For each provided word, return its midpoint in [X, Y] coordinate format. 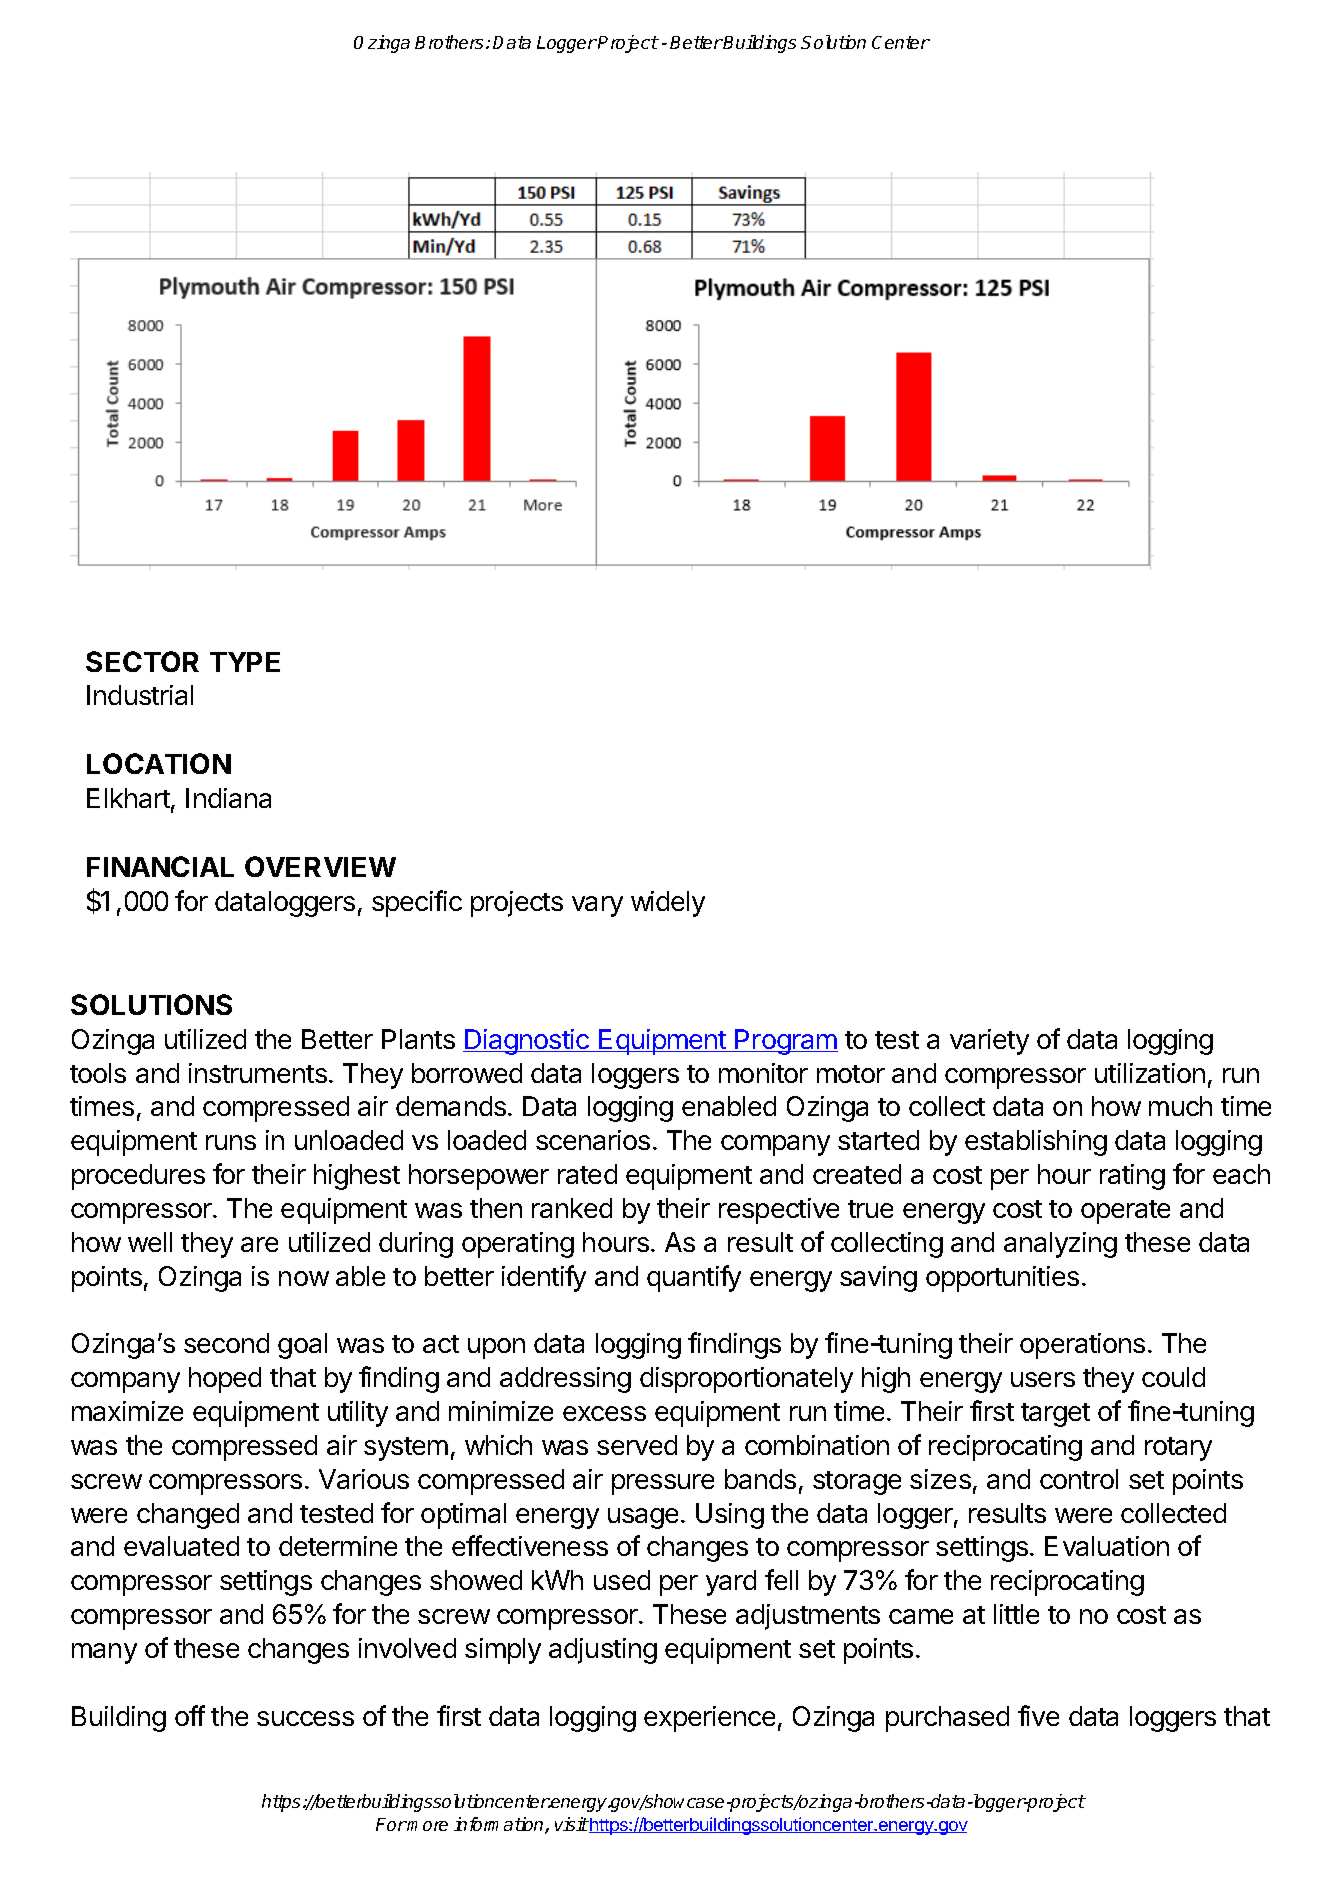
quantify [694, 1278]
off [190, 1715]
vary [597, 906]
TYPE [245, 662]
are [259, 1244]
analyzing [1060, 1245]
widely [668, 904]
